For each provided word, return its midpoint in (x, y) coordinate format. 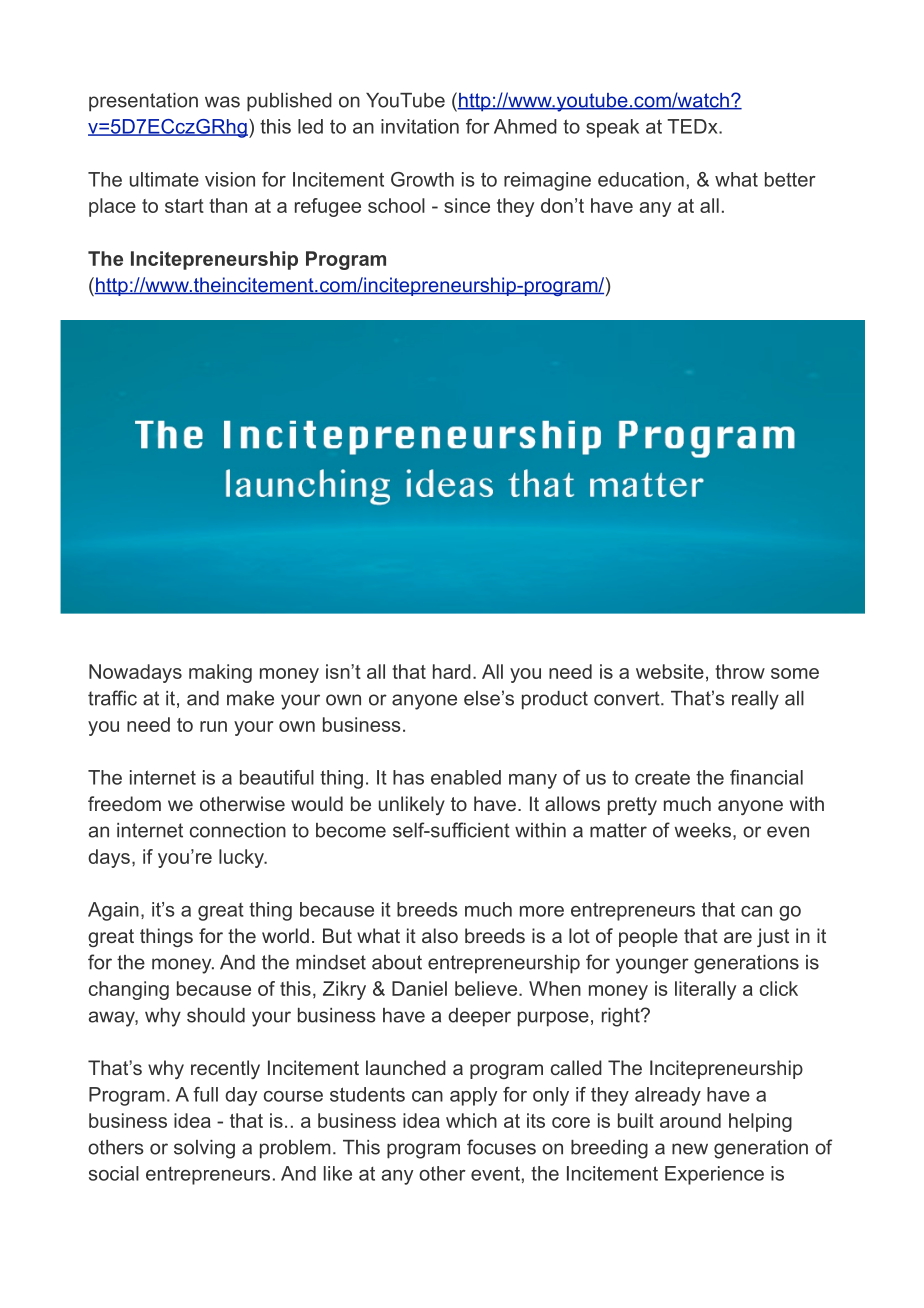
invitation (420, 126)
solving (204, 1149)
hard (452, 671)
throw (740, 671)
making (220, 673)
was (222, 102)
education (641, 179)
